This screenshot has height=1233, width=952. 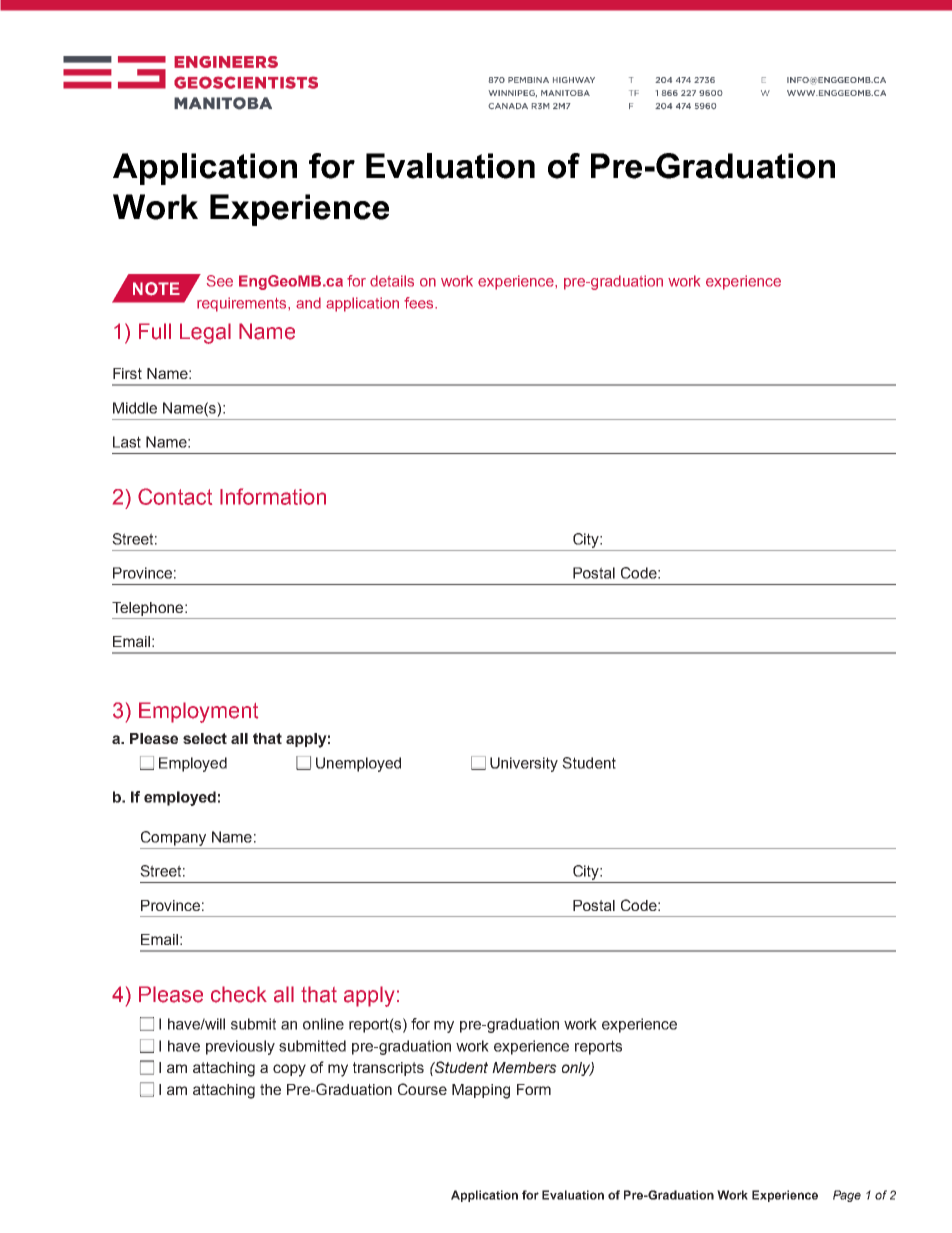 I want to click on and, so click(x=308, y=303).
